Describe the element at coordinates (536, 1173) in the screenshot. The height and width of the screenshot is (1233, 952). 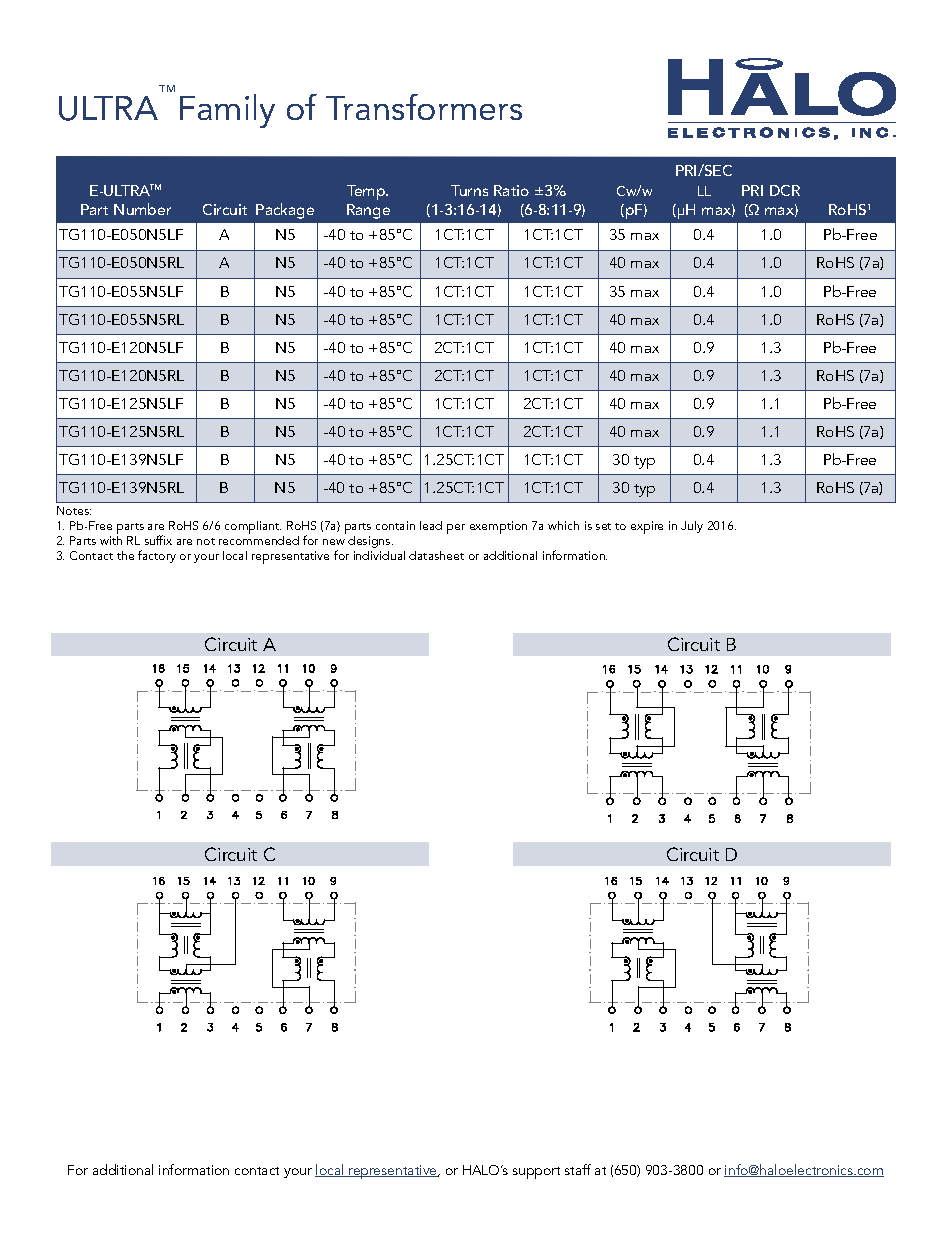
I see `support` at that location.
